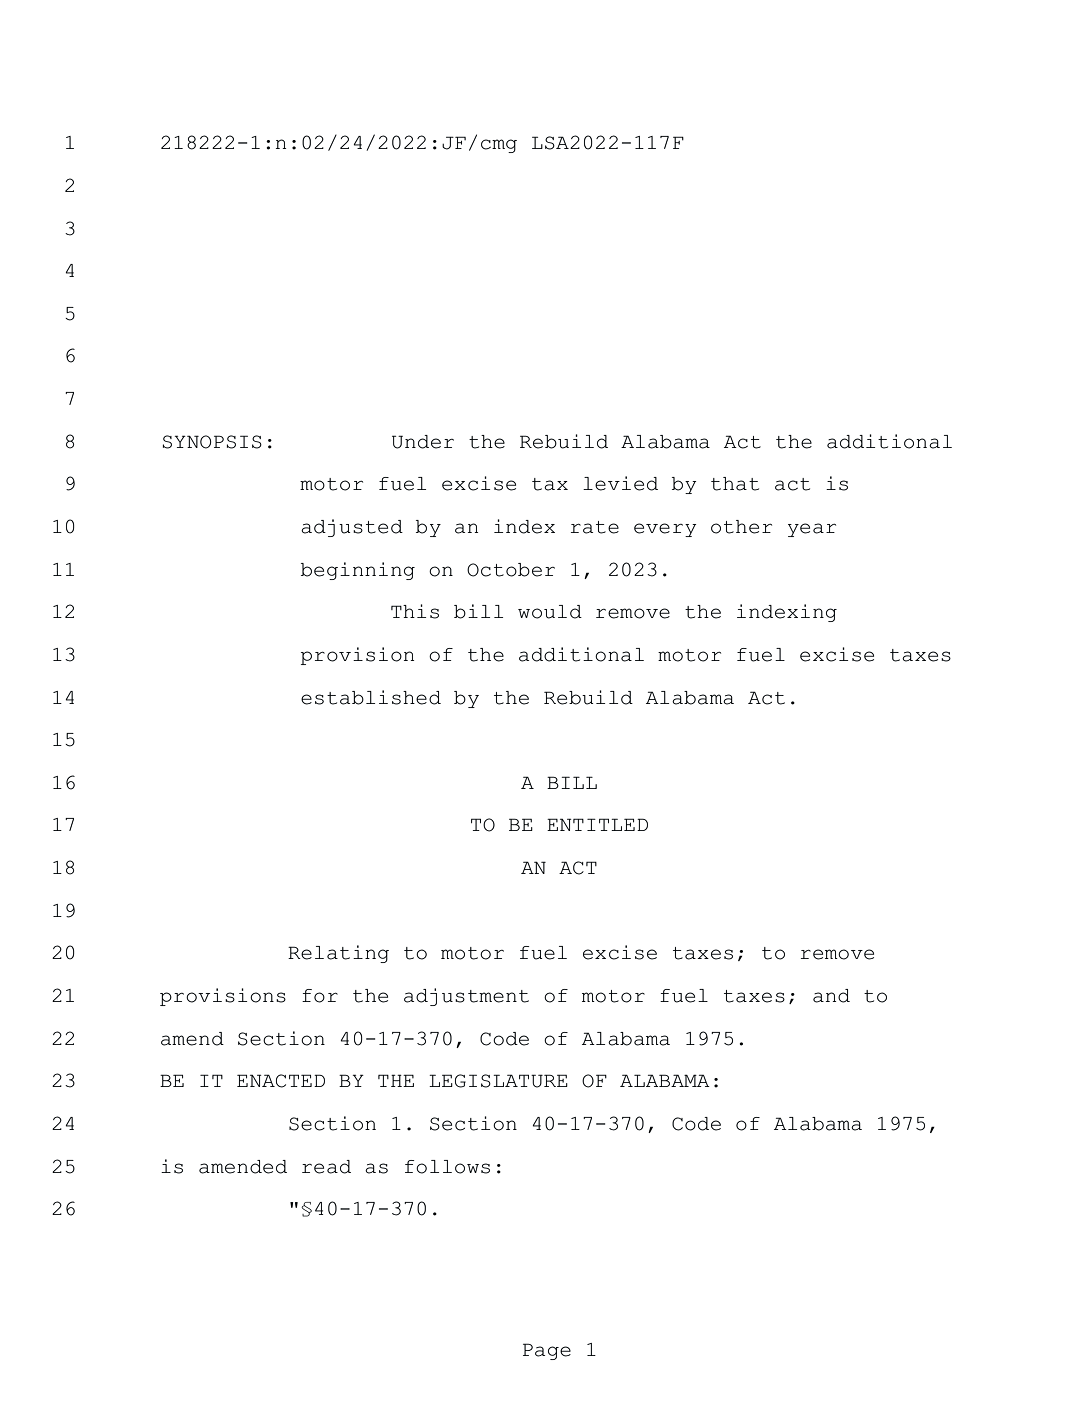  I want to click on ENACTED, so click(281, 1081).
